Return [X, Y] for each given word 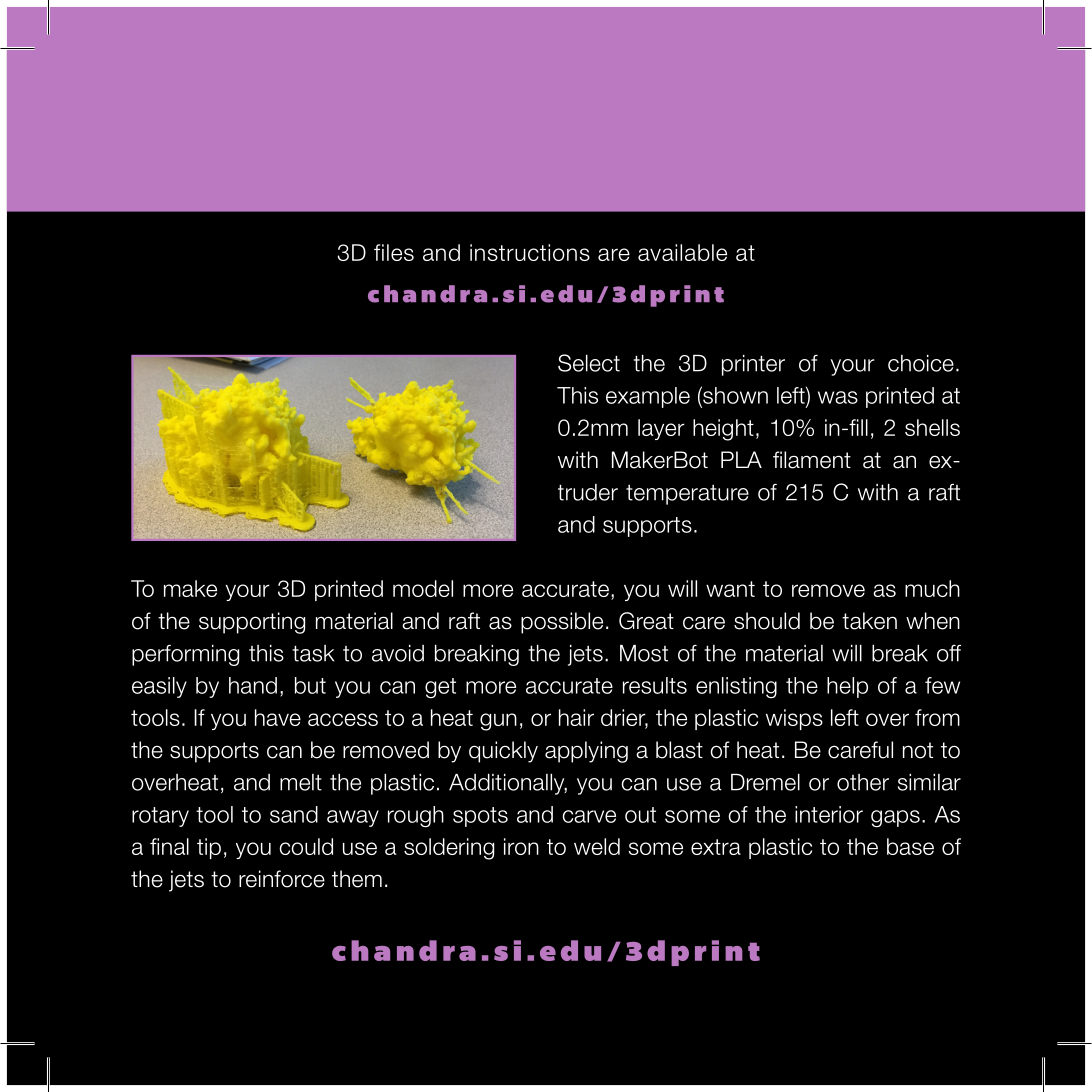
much [932, 588]
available [682, 252]
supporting [252, 623]
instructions [530, 252]
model [423, 588]
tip [209, 848]
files [394, 252]
